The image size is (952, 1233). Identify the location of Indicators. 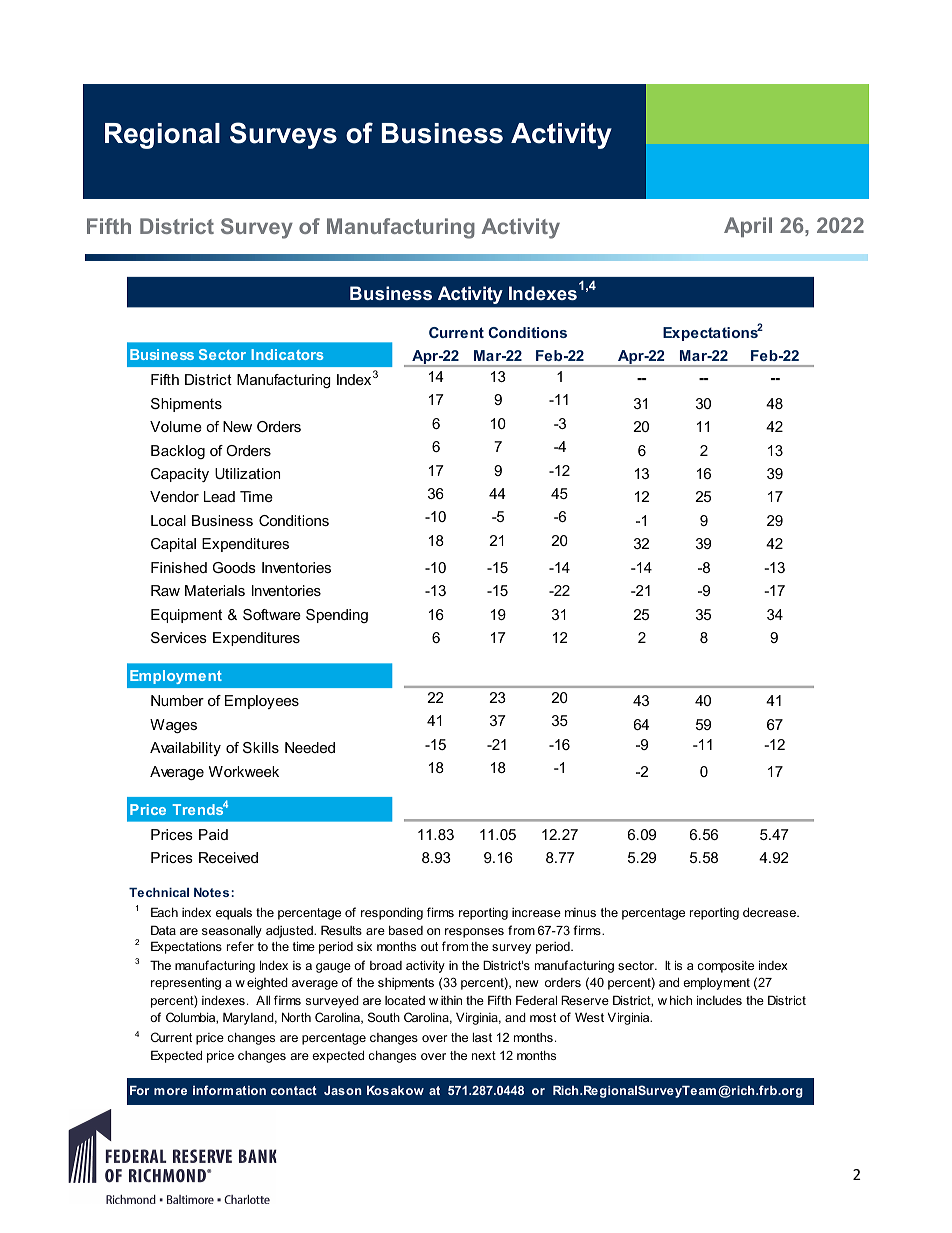
(287, 354).
